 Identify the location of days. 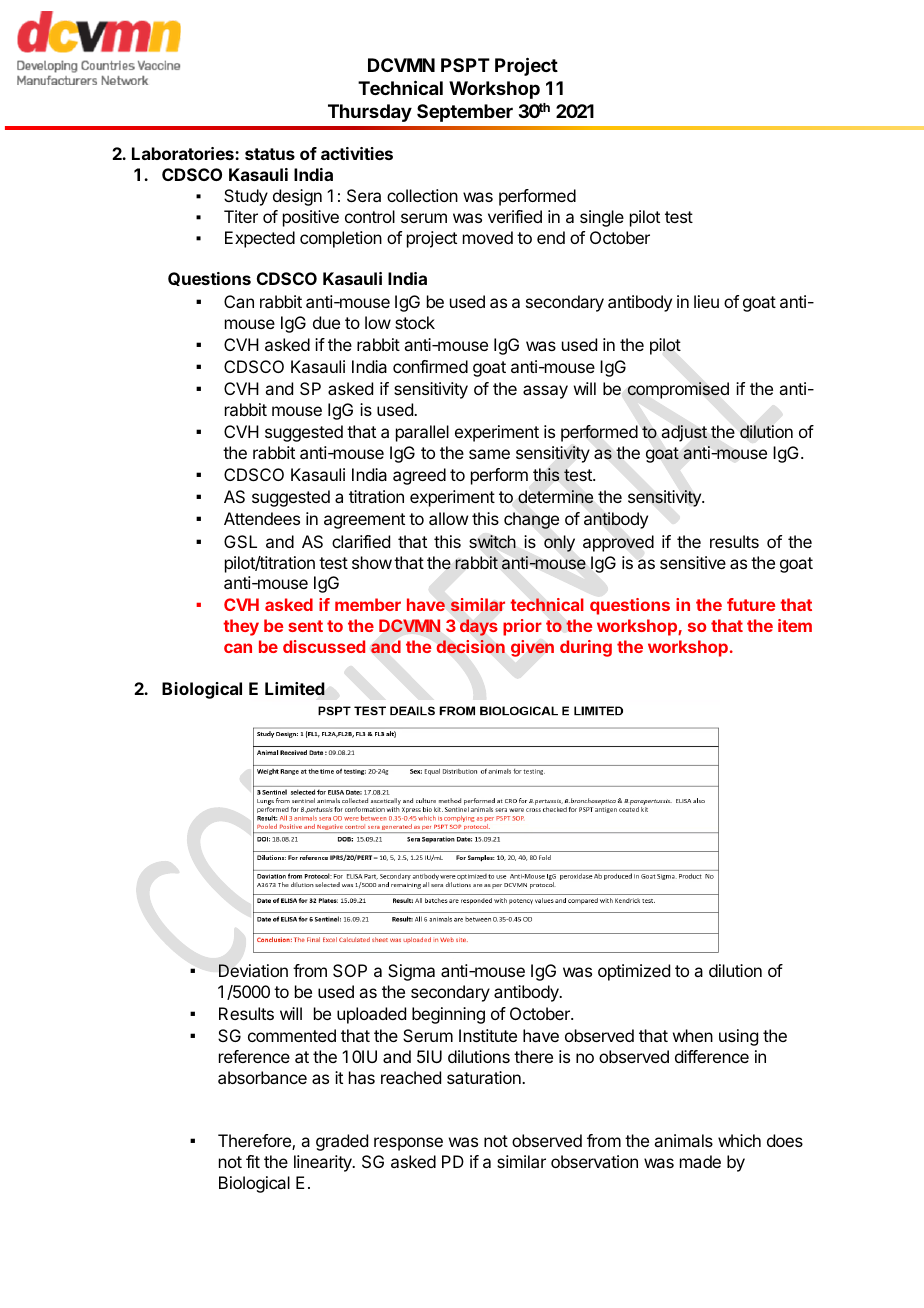
(478, 627).
